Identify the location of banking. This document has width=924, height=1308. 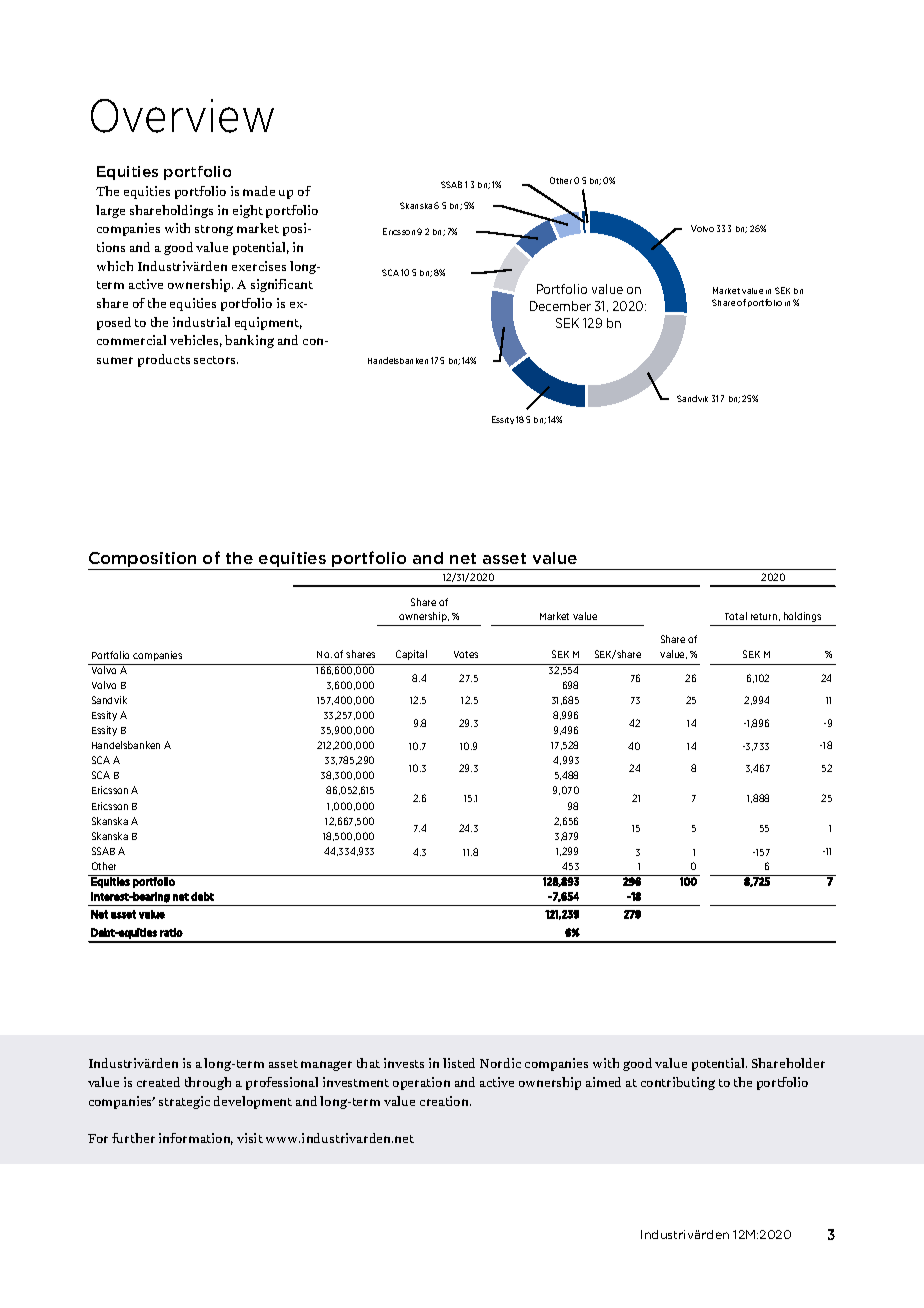
(249, 341).
